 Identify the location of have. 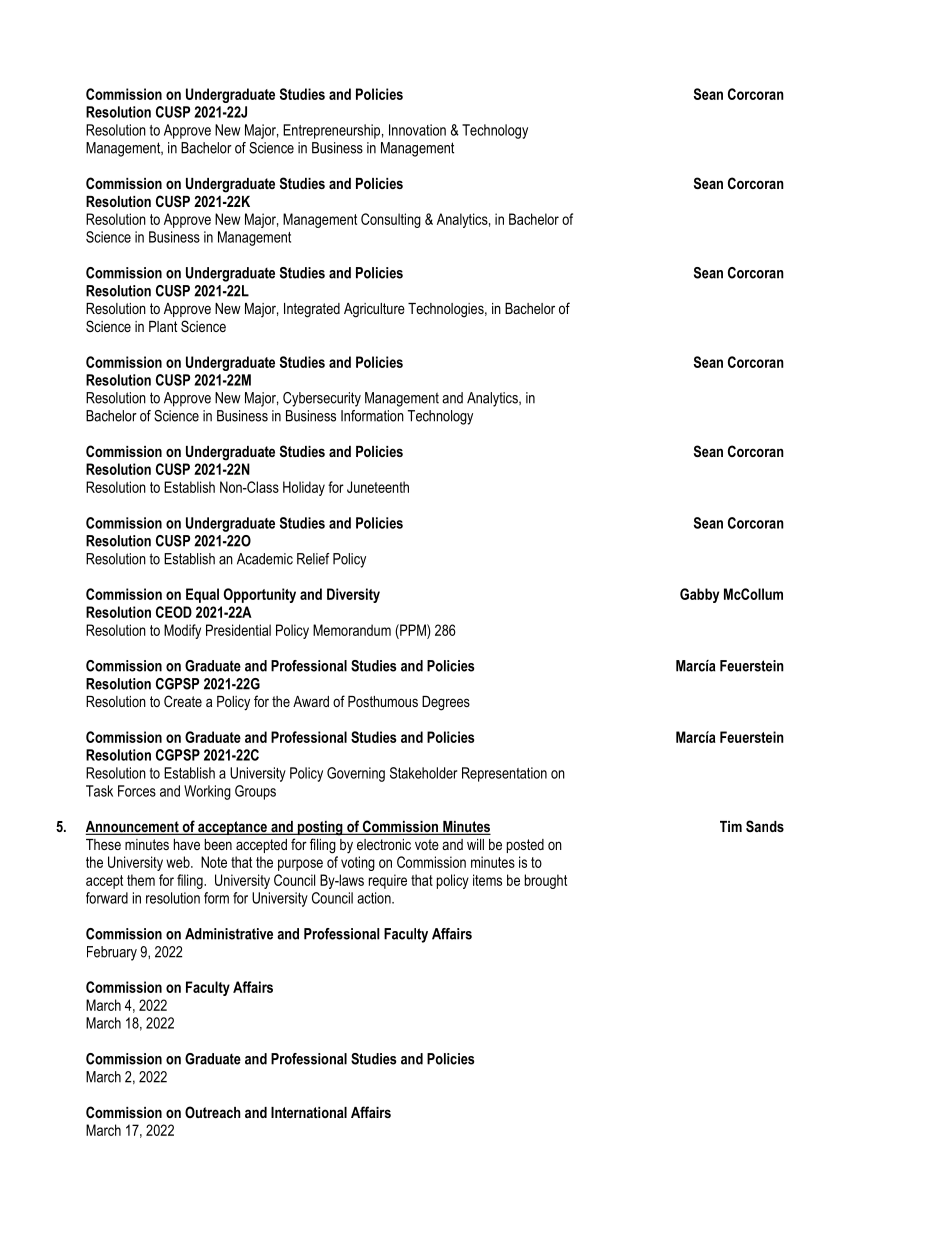
(187, 844).
